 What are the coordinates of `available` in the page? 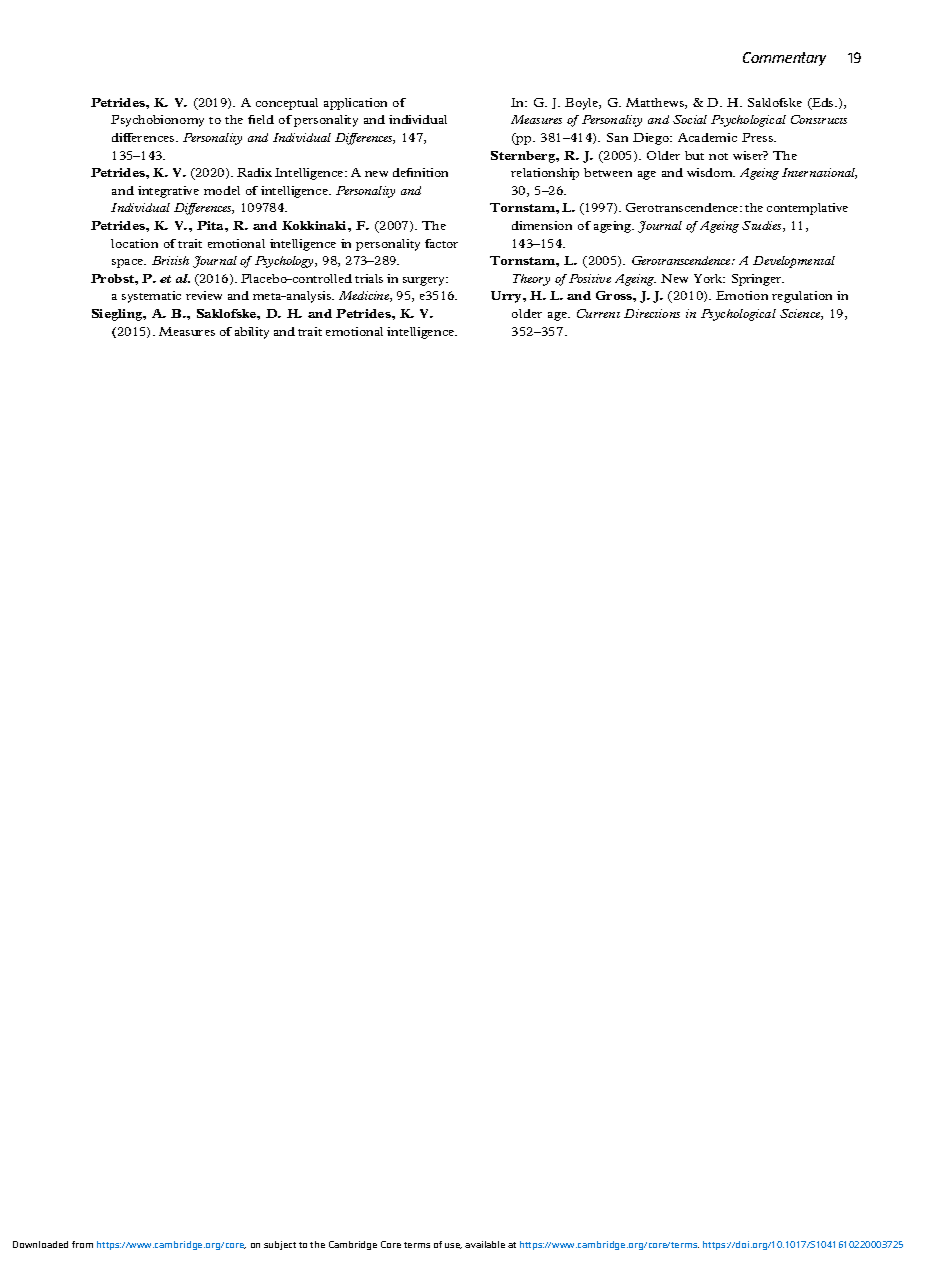 It's located at (485, 1244).
